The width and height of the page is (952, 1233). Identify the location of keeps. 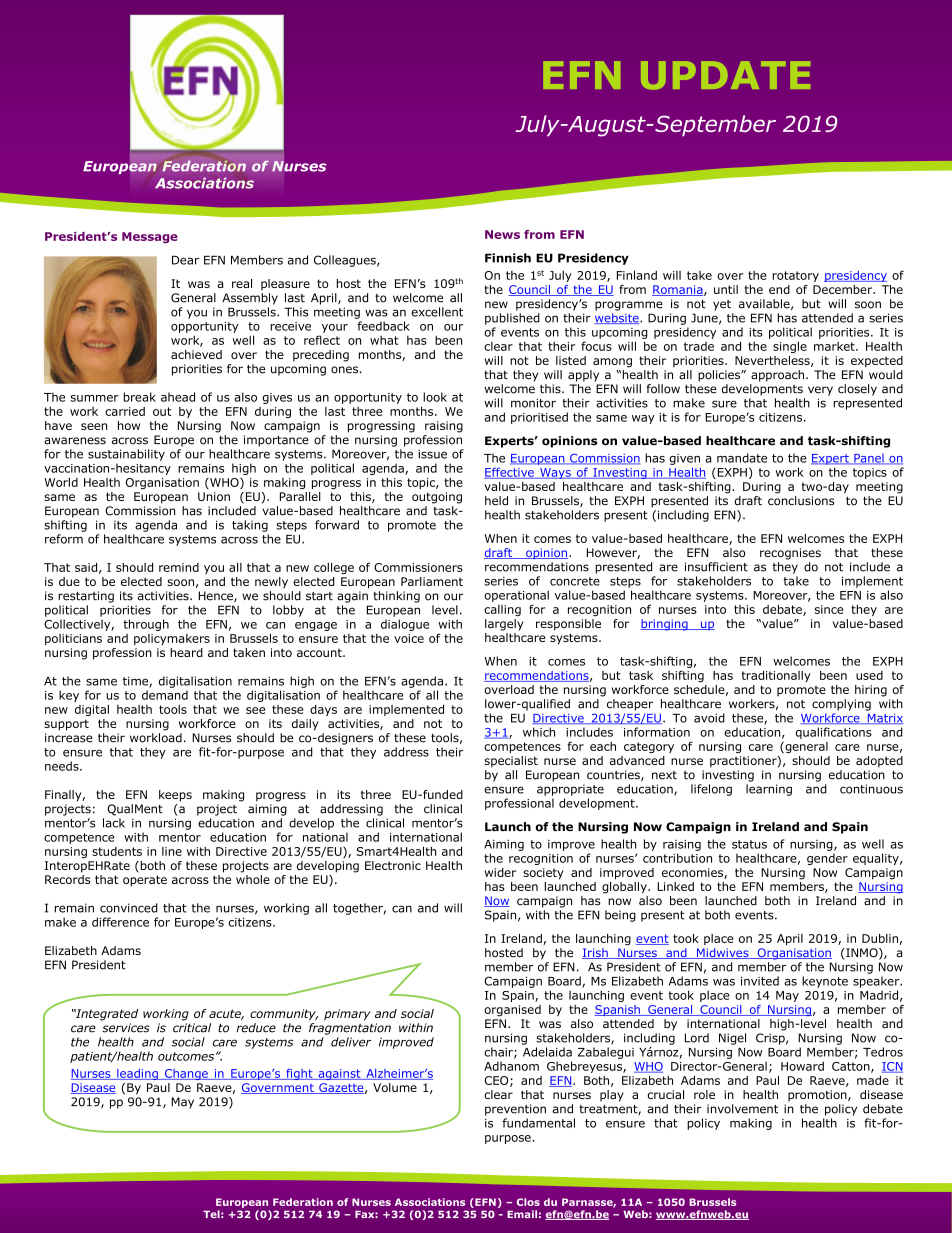
(175, 796).
